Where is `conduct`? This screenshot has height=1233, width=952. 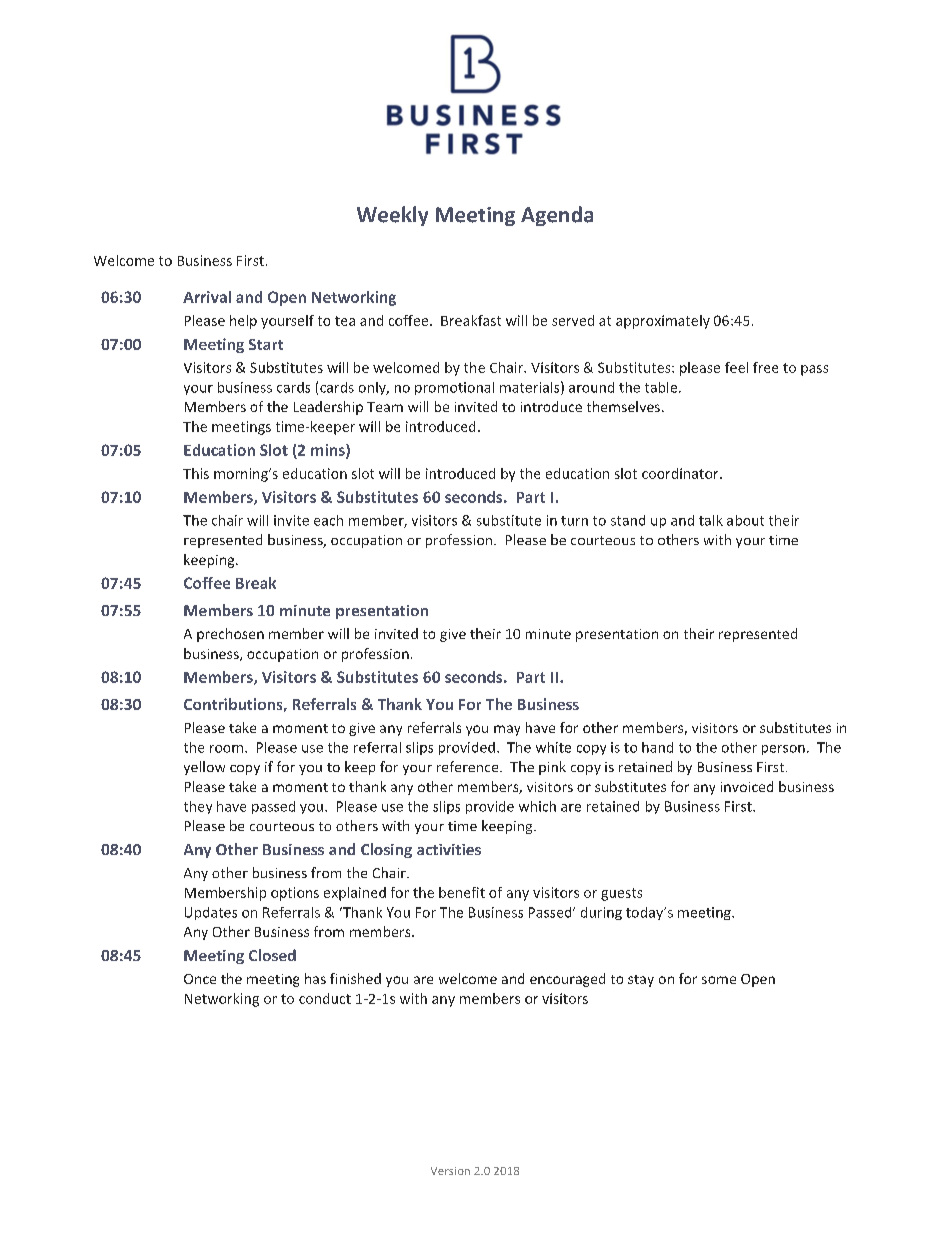 conduct is located at coordinates (325, 998).
